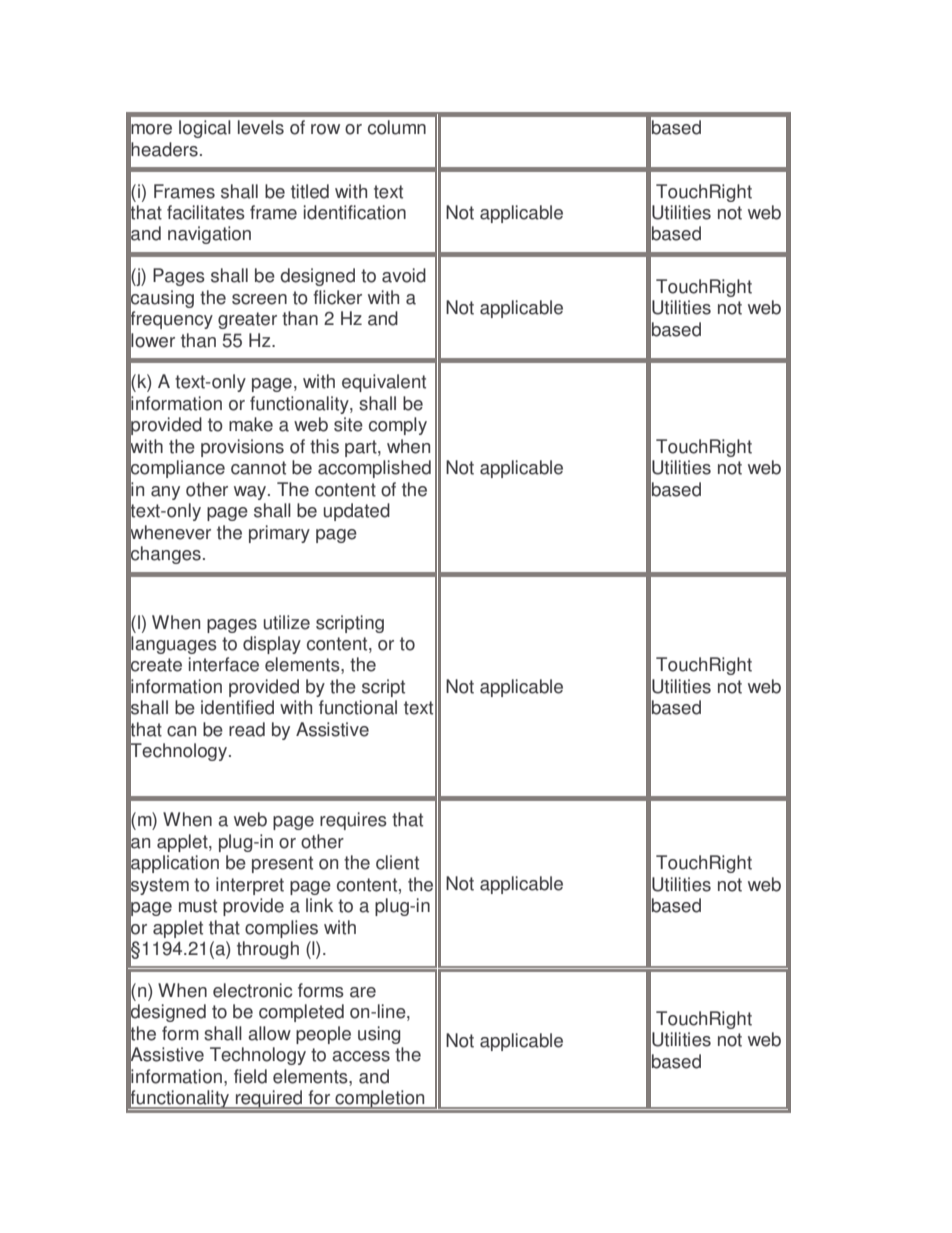  What do you see at coordinates (261, 127) in the document?
I see `levels` at bounding box center [261, 127].
